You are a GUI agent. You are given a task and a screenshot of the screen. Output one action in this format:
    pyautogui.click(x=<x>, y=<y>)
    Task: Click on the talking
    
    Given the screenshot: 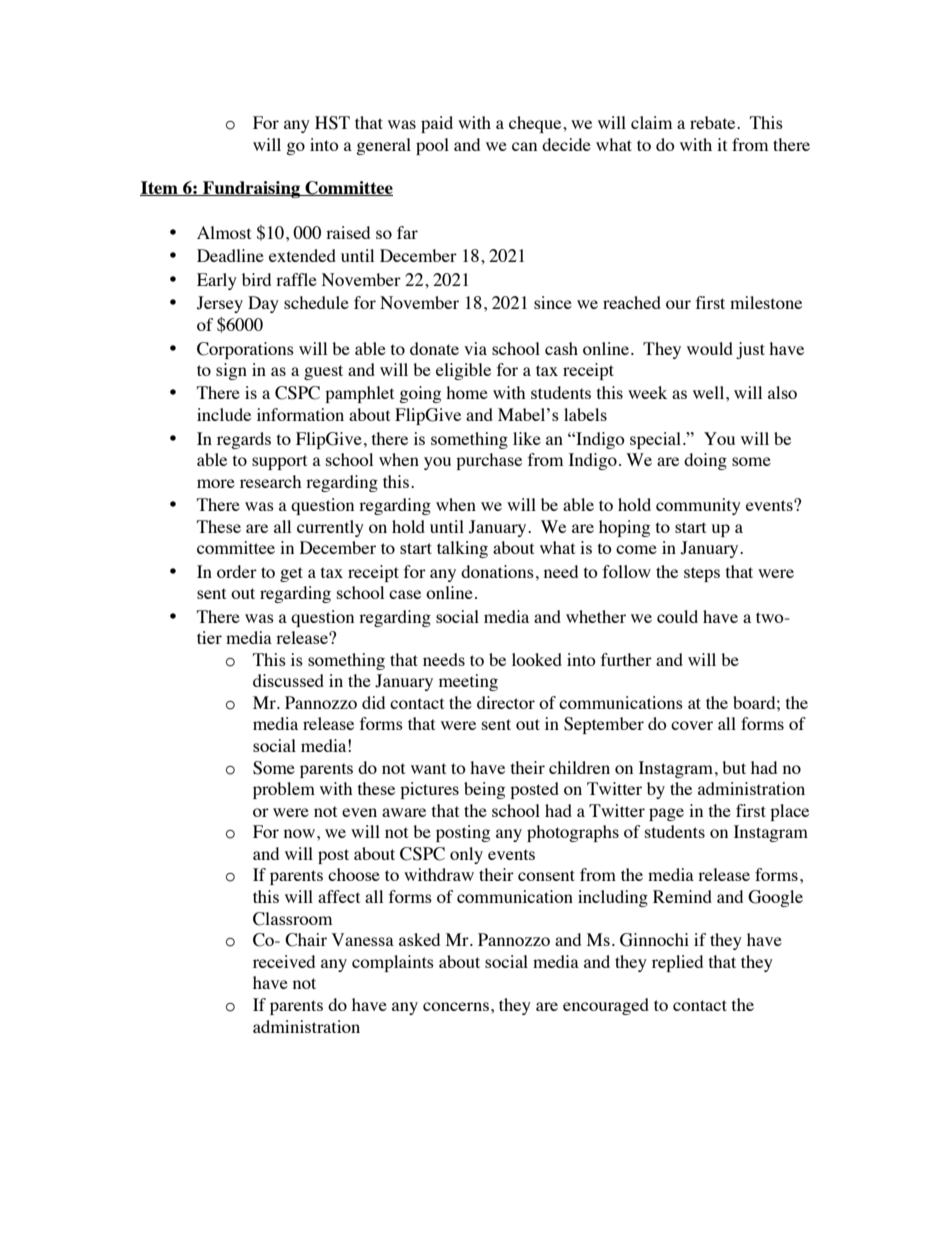 What is the action you would take?
    pyautogui.click(x=462, y=549)
